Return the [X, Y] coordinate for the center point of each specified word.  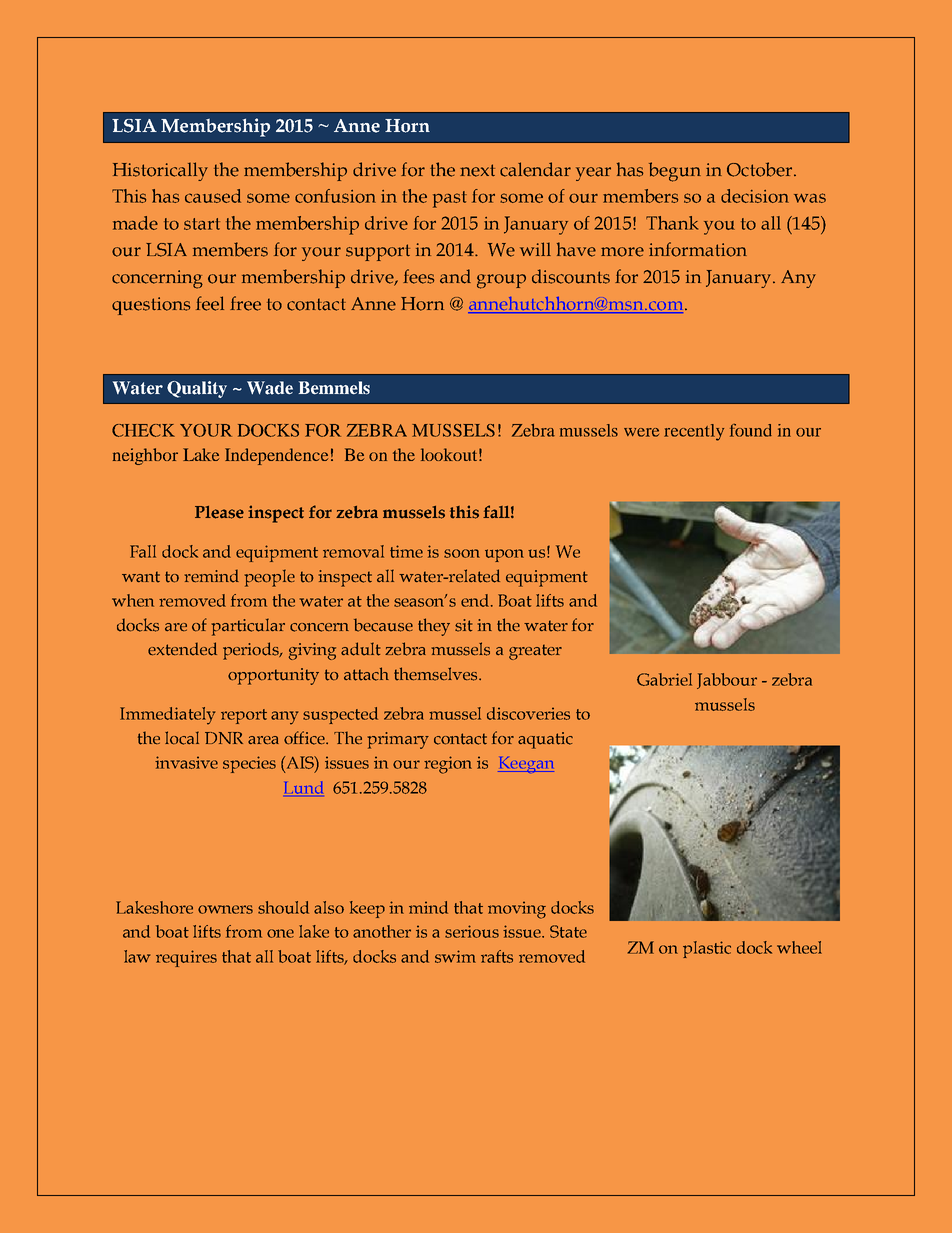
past [450, 199]
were [641, 432]
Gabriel [664, 679]
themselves [437, 674]
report [244, 716]
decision [755, 196]
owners [225, 909]
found [751, 430]
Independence [276, 456]
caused [213, 196]
